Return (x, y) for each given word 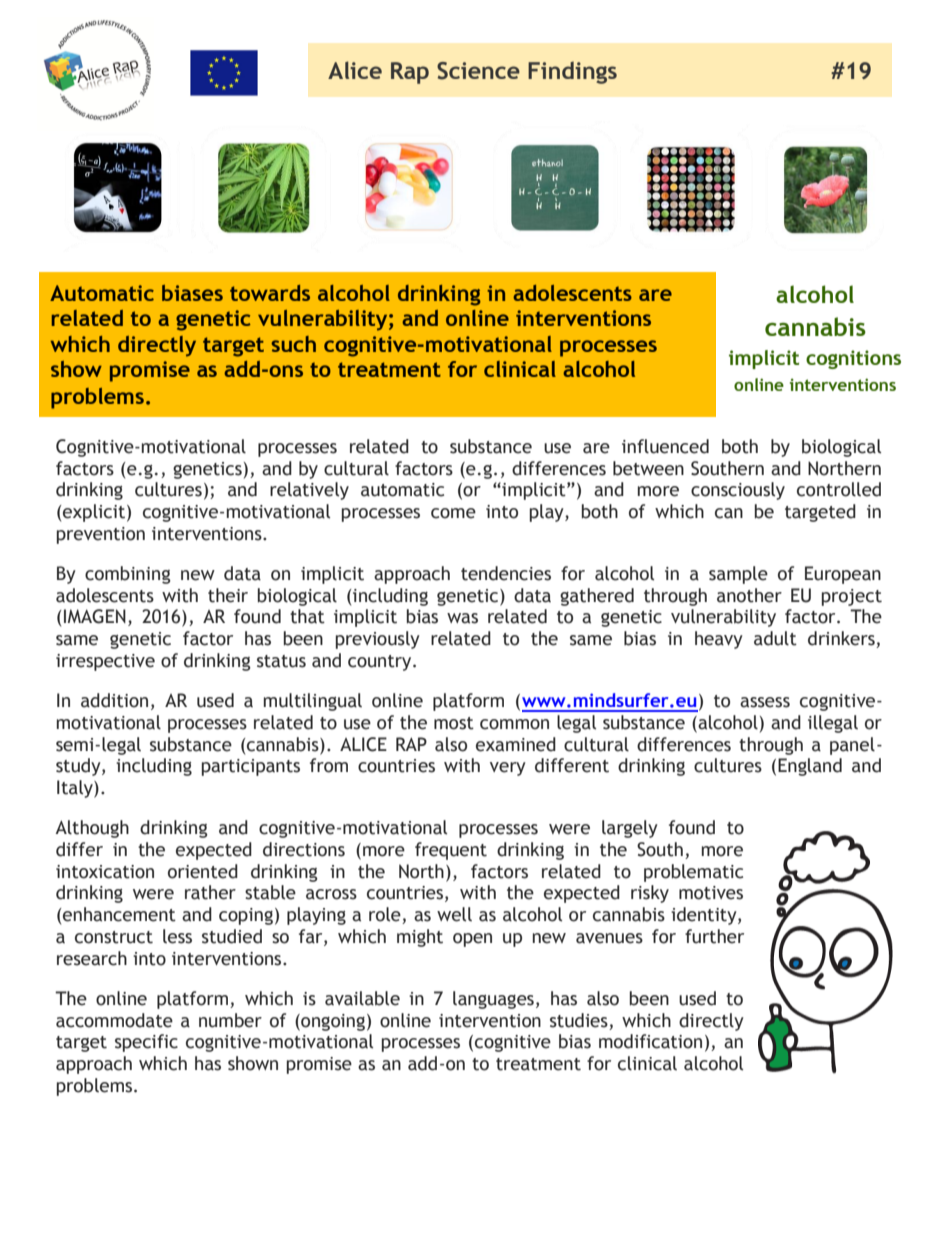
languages (493, 1000)
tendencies (506, 573)
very (508, 769)
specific (146, 1043)
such (293, 344)
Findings (572, 72)
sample (738, 575)
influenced (665, 446)
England (810, 767)
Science (478, 71)
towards (270, 293)
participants (251, 767)
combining (128, 575)
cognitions (853, 359)
